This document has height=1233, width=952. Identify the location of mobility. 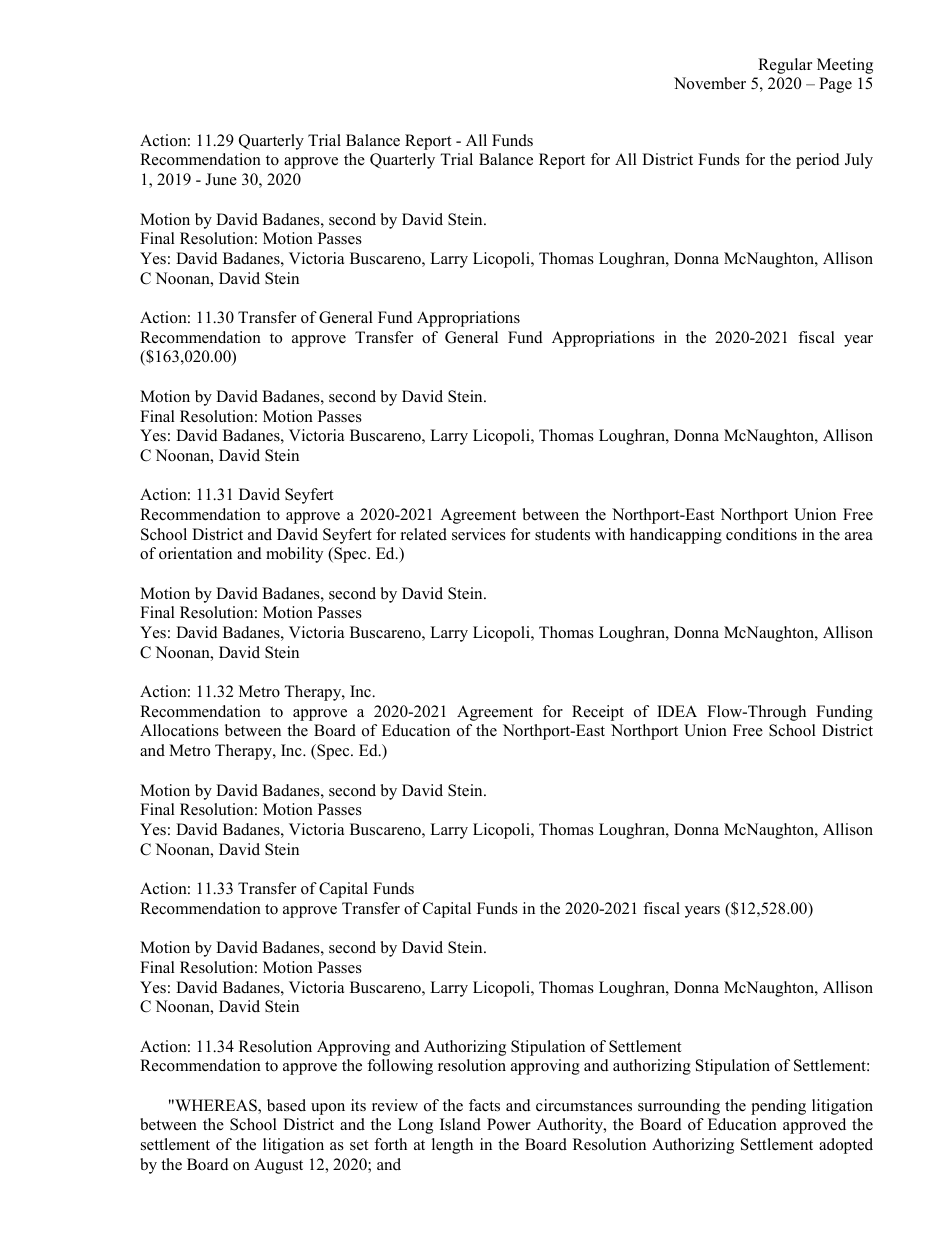
(294, 555).
